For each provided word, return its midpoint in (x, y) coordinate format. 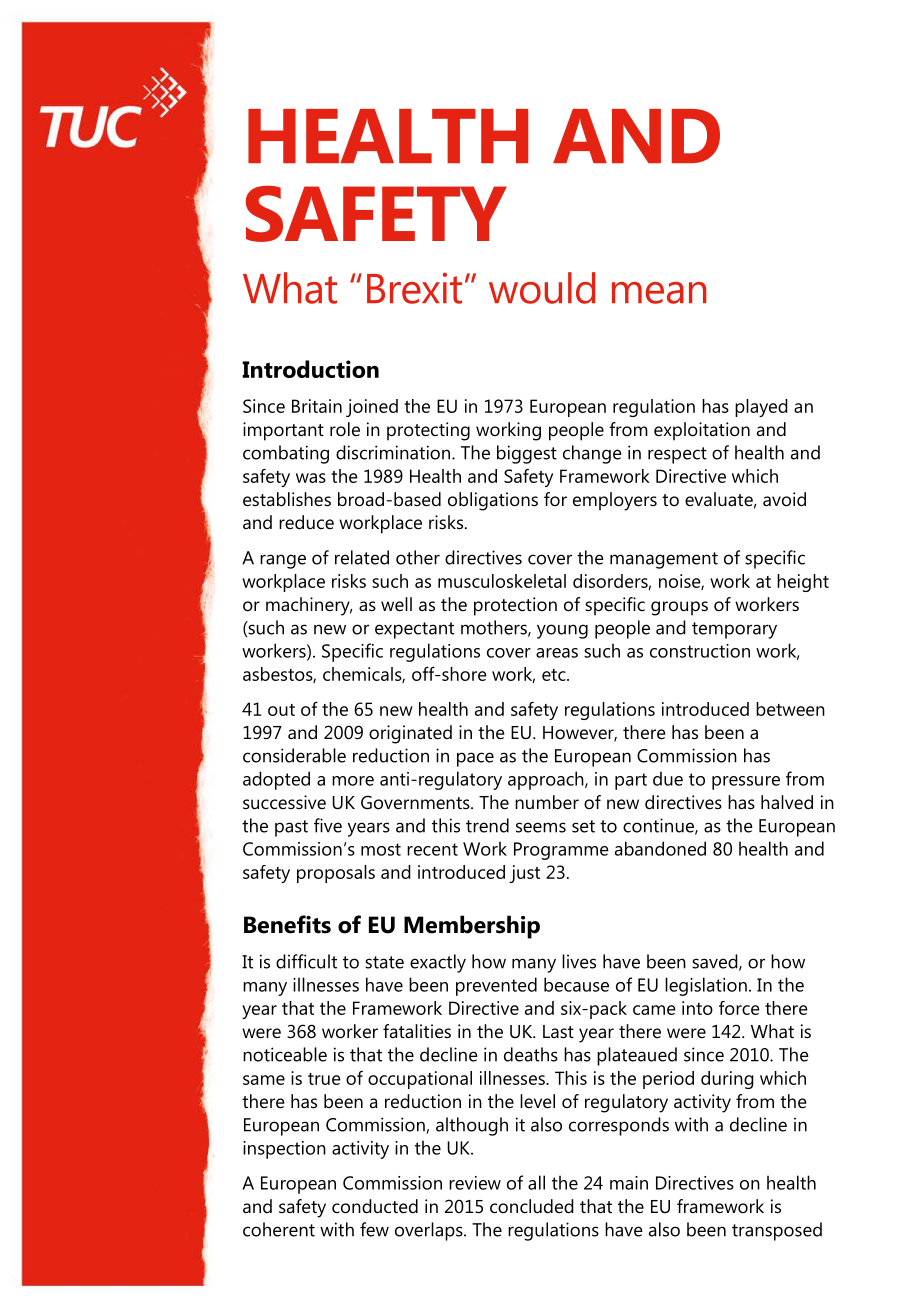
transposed (777, 1231)
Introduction (310, 369)
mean (659, 293)
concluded (532, 1206)
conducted (375, 1206)
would (542, 288)
